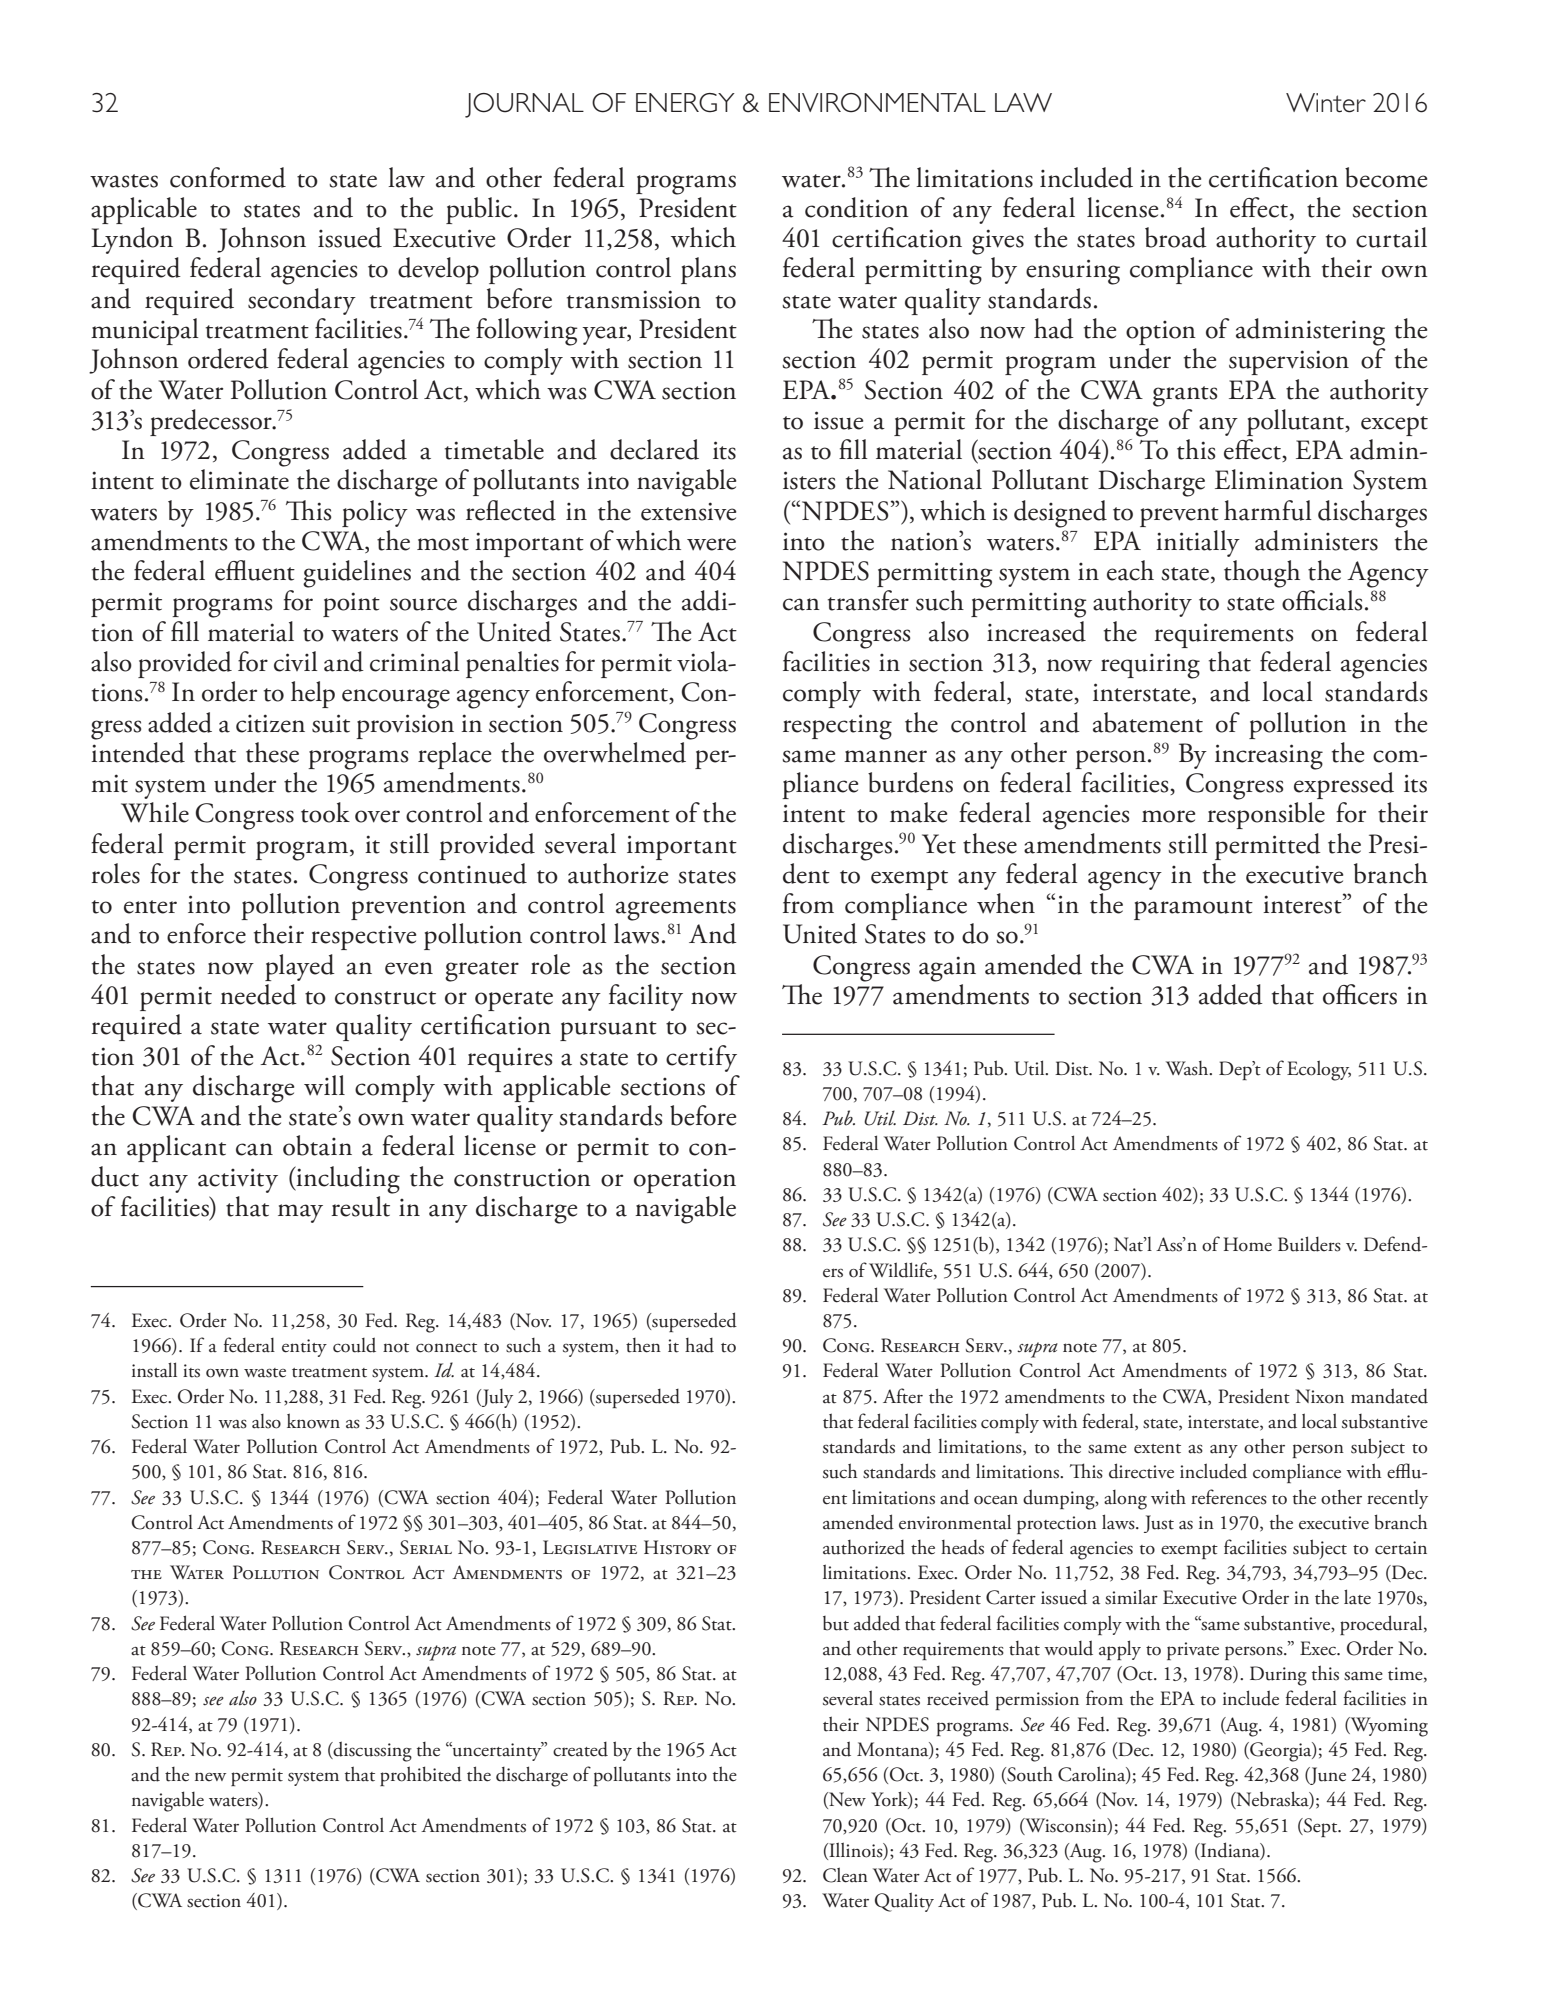  What do you see at coordinates (845, 1875) in the page?
I see `Clean` at bounding box center [845, 1875].
